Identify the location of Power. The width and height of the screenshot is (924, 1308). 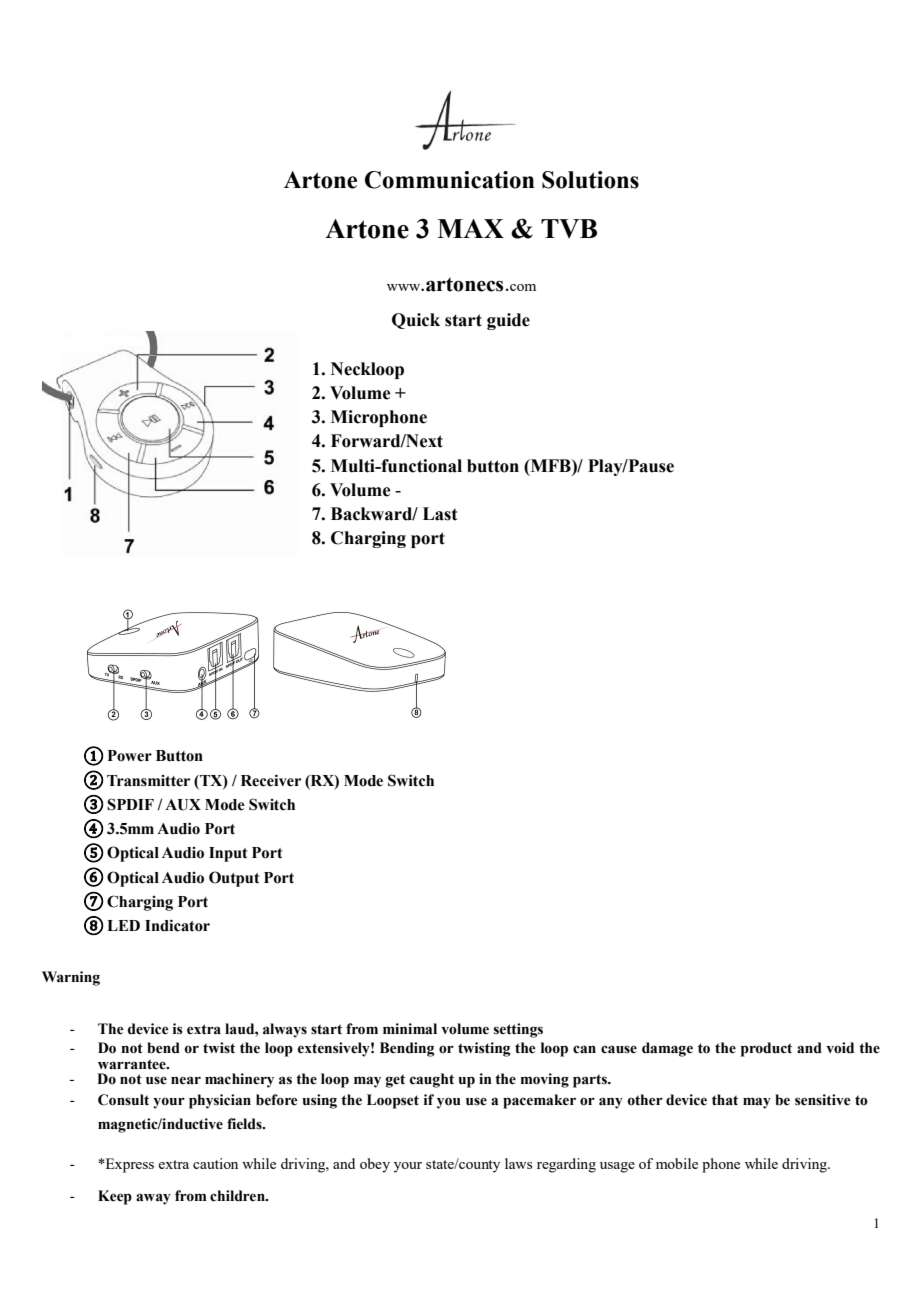
(130, 756).
